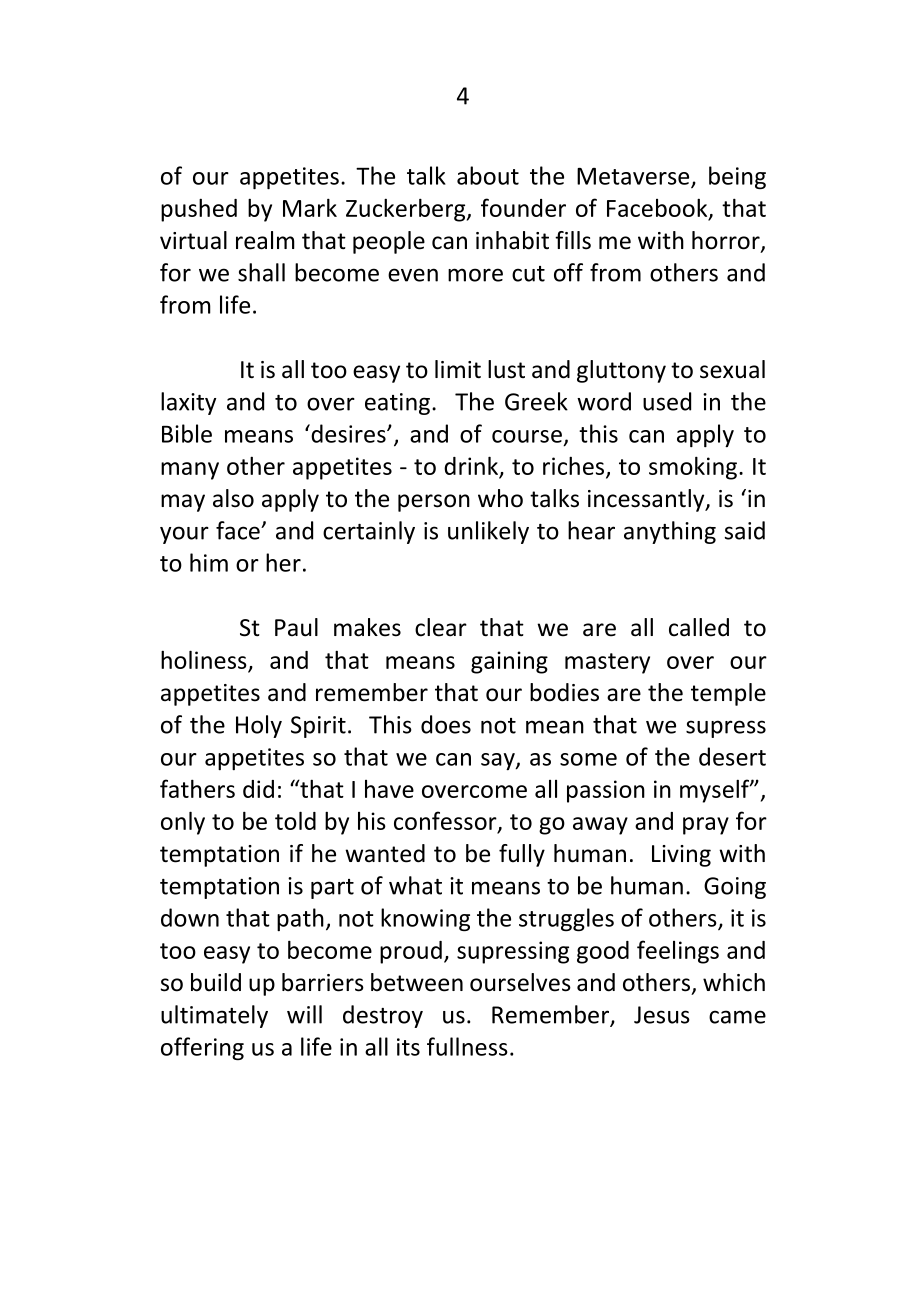 The height and width of the image is (1311, 924). What do you see at coordinates (258, 789) in the image?
I see `did` at bounding box center [258, 789].
